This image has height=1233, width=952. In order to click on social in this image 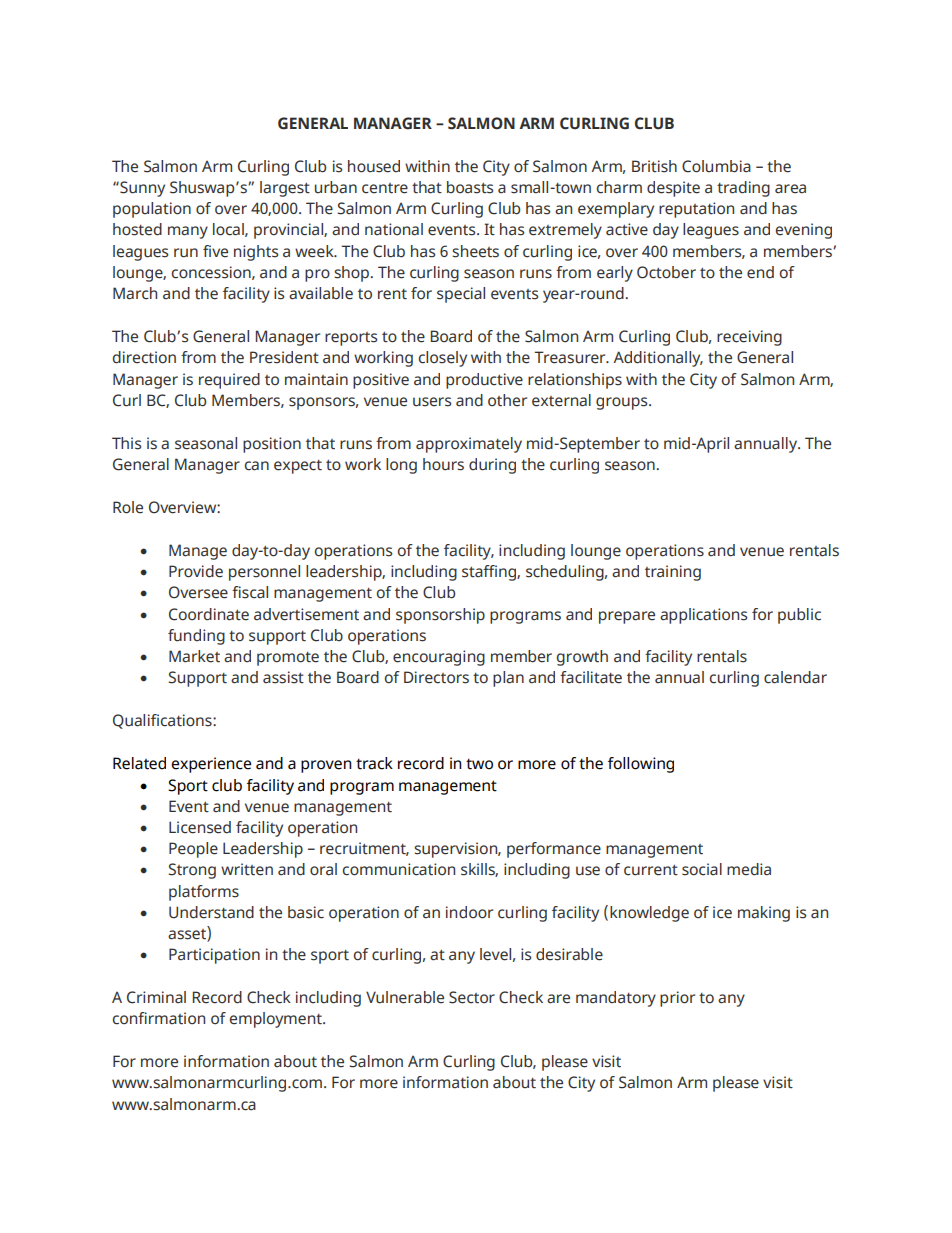, I will do `click(702, 869)`.
